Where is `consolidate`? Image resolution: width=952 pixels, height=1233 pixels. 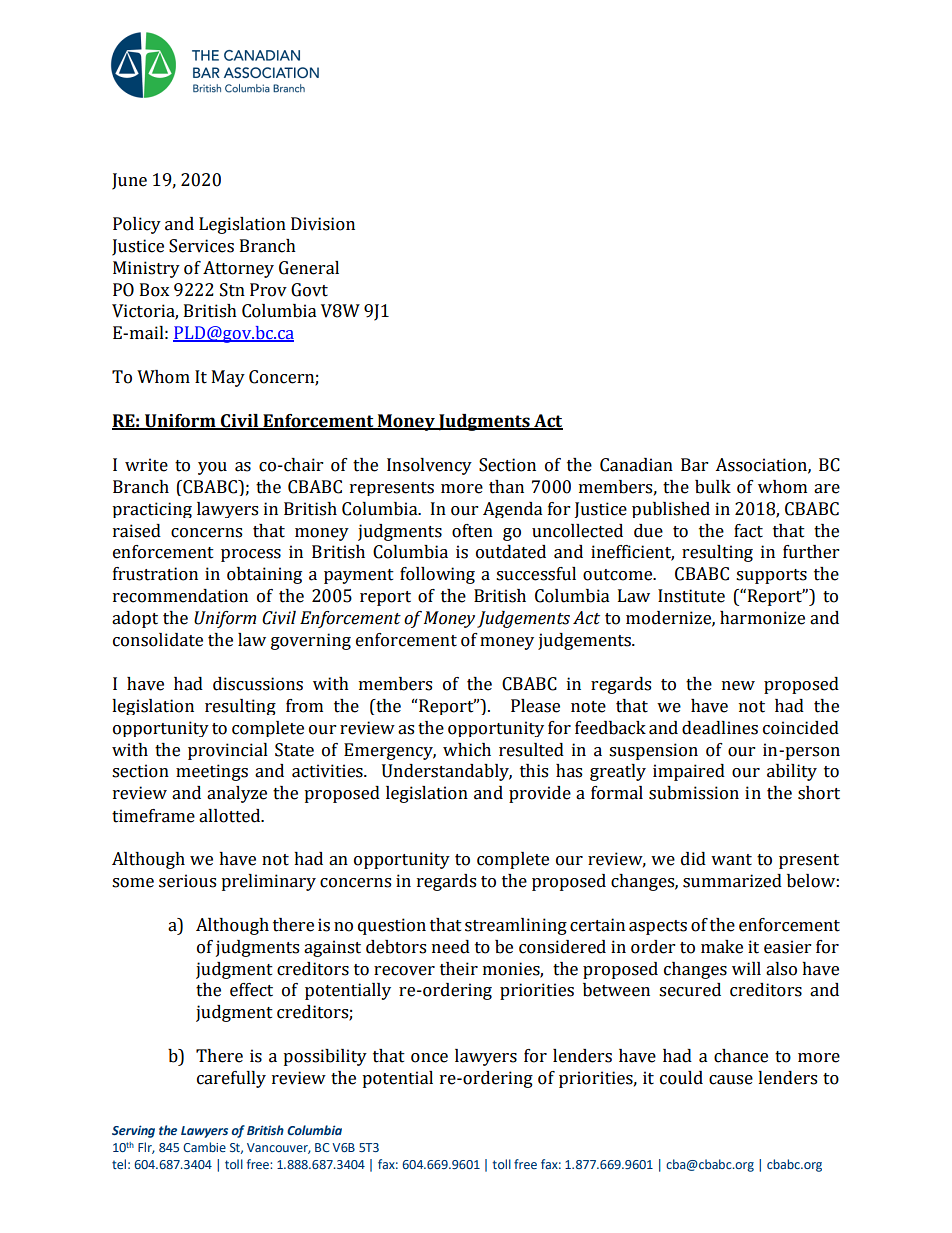
consolidate is located at coordinates (158, 640).
